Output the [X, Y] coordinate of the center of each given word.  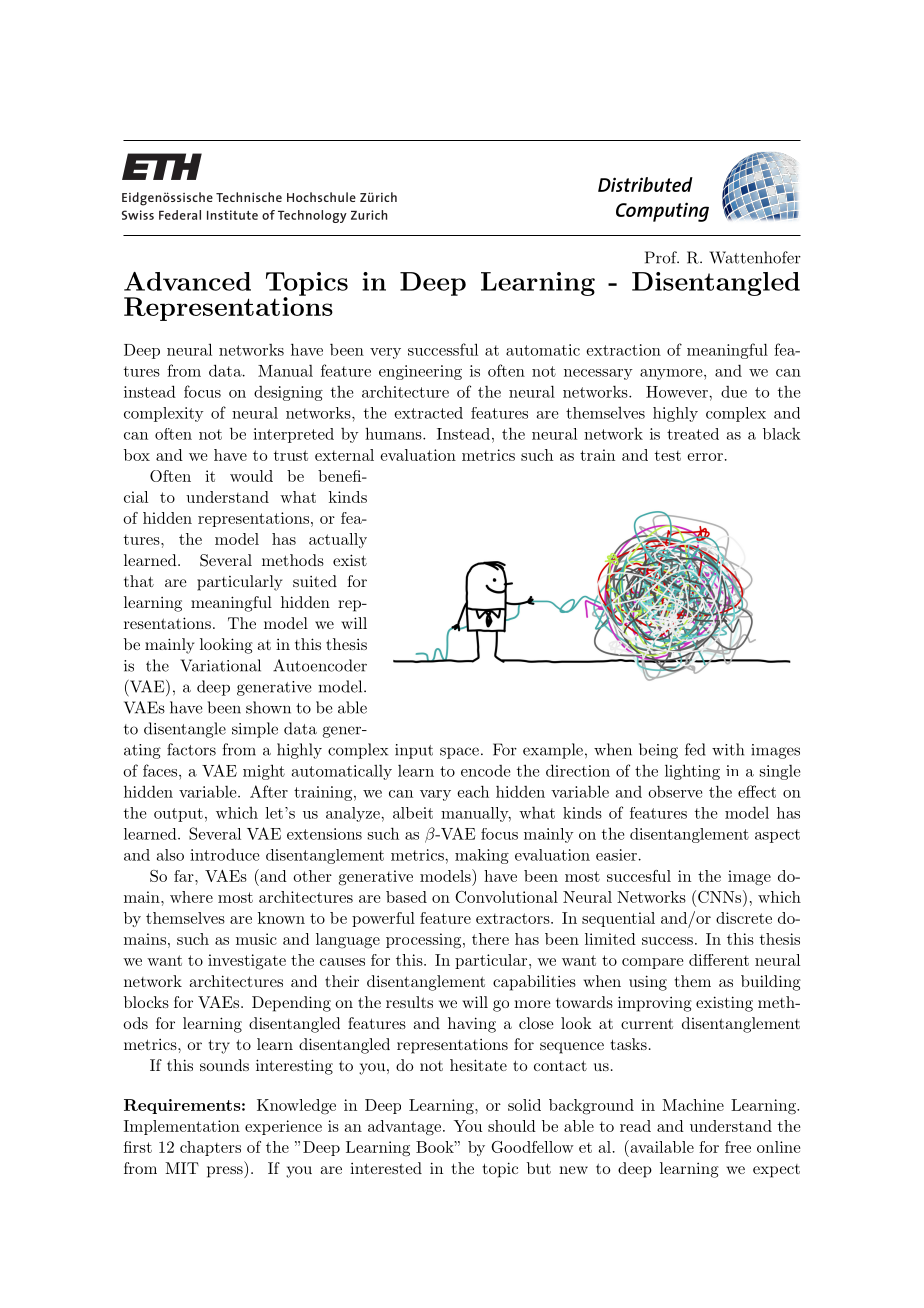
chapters [210, 1148]
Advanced [187, 281]
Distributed [645, 184]
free [738, 1147]
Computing [662, 212]
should [512, 1126]
